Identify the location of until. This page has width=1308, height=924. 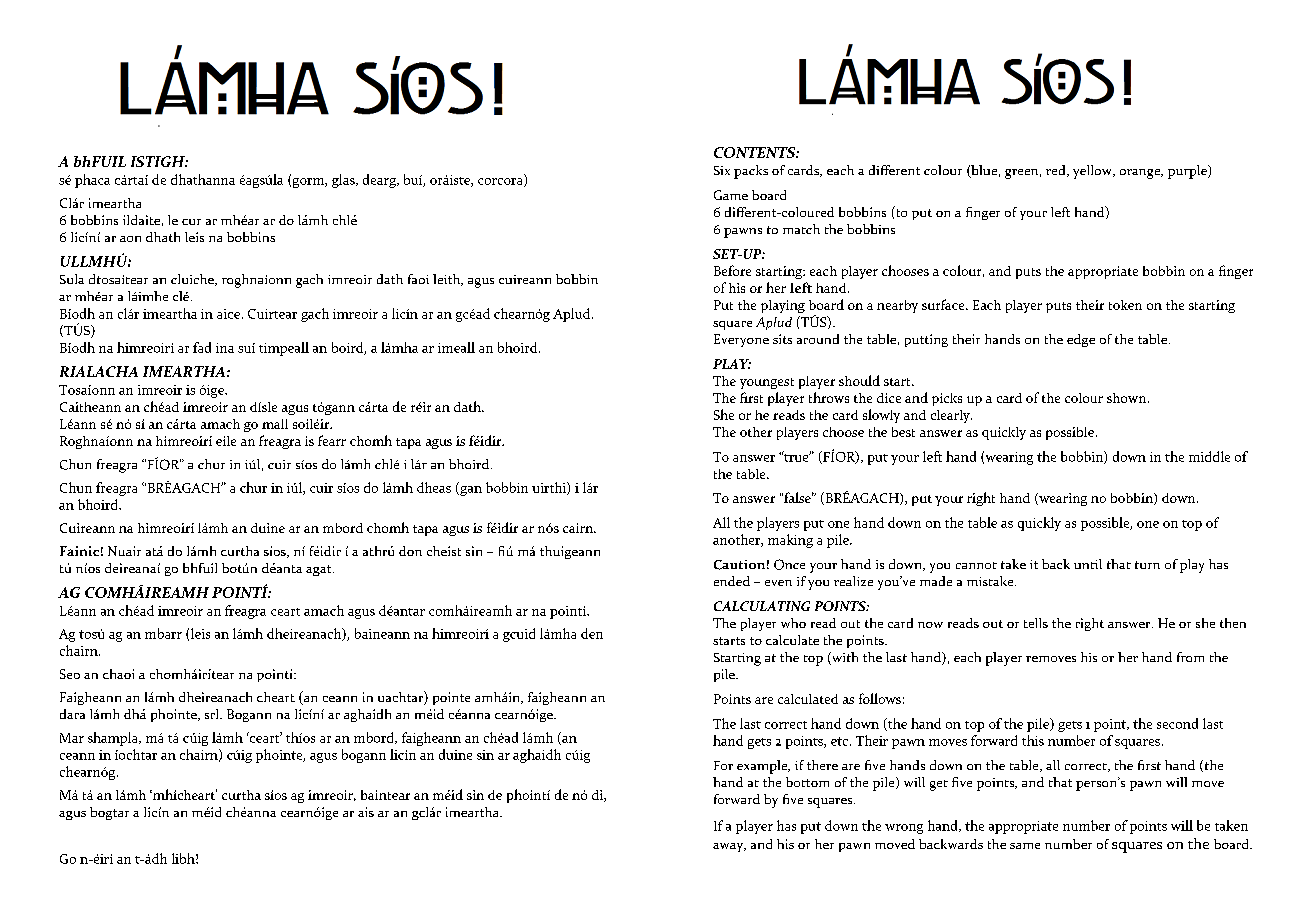
(1088, 564).
